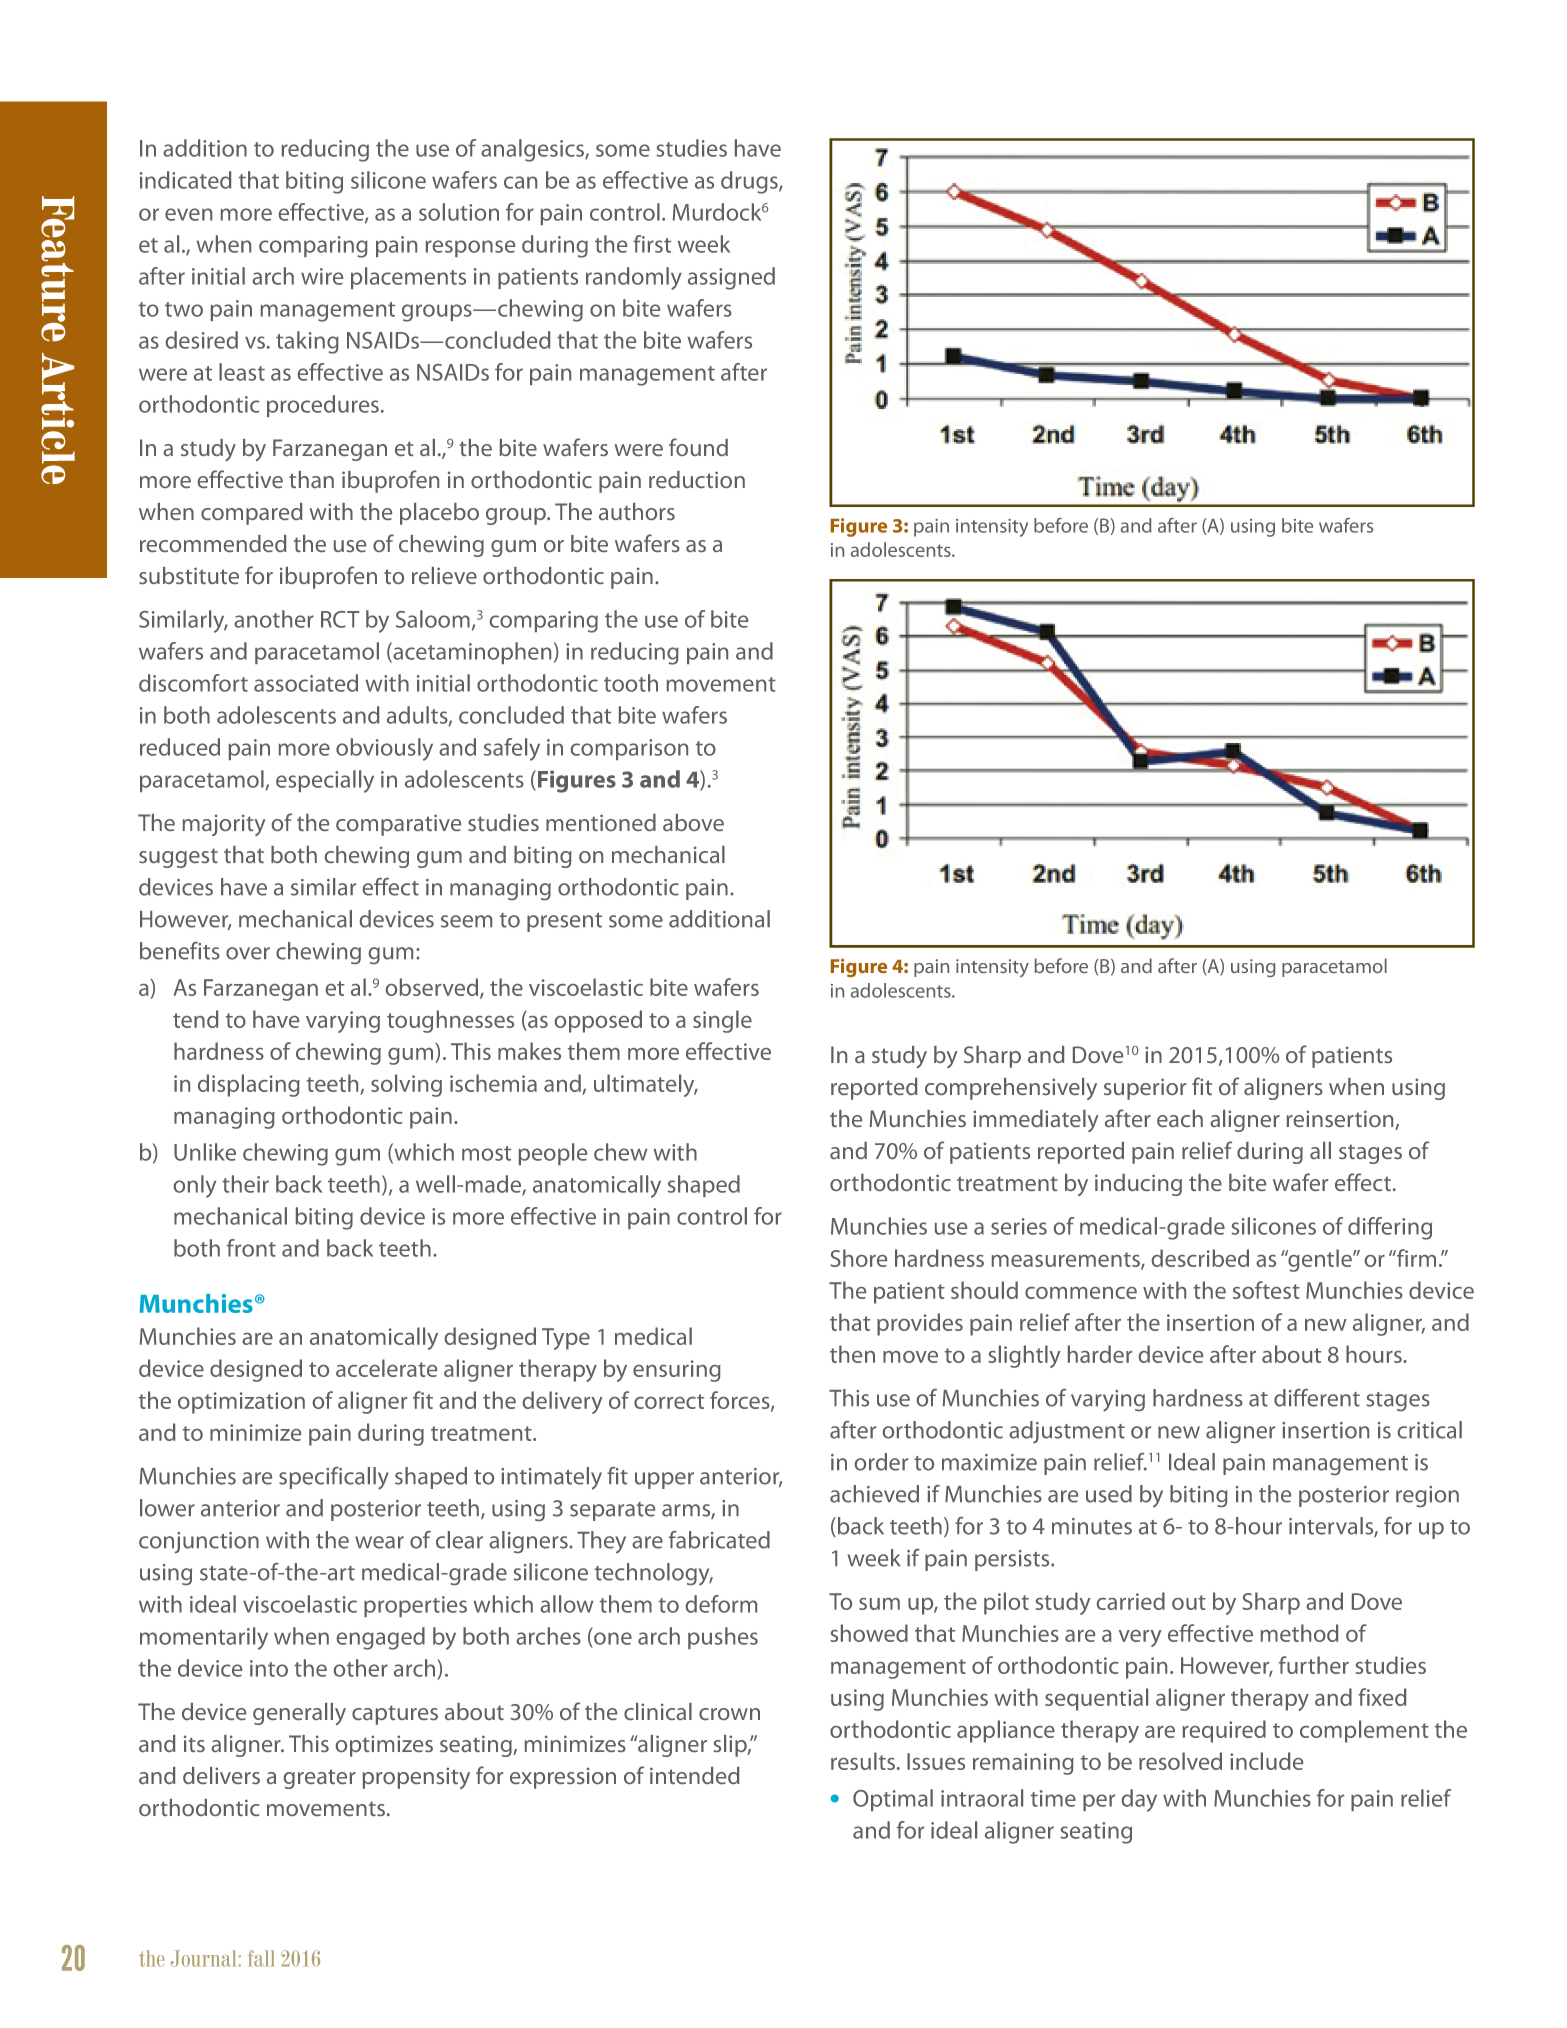 The width and height of the image is (1567, 2028). What do you see at coordinates (334, 1478) in the image?
I see `specifically` at bounding box center [334, 1478].
